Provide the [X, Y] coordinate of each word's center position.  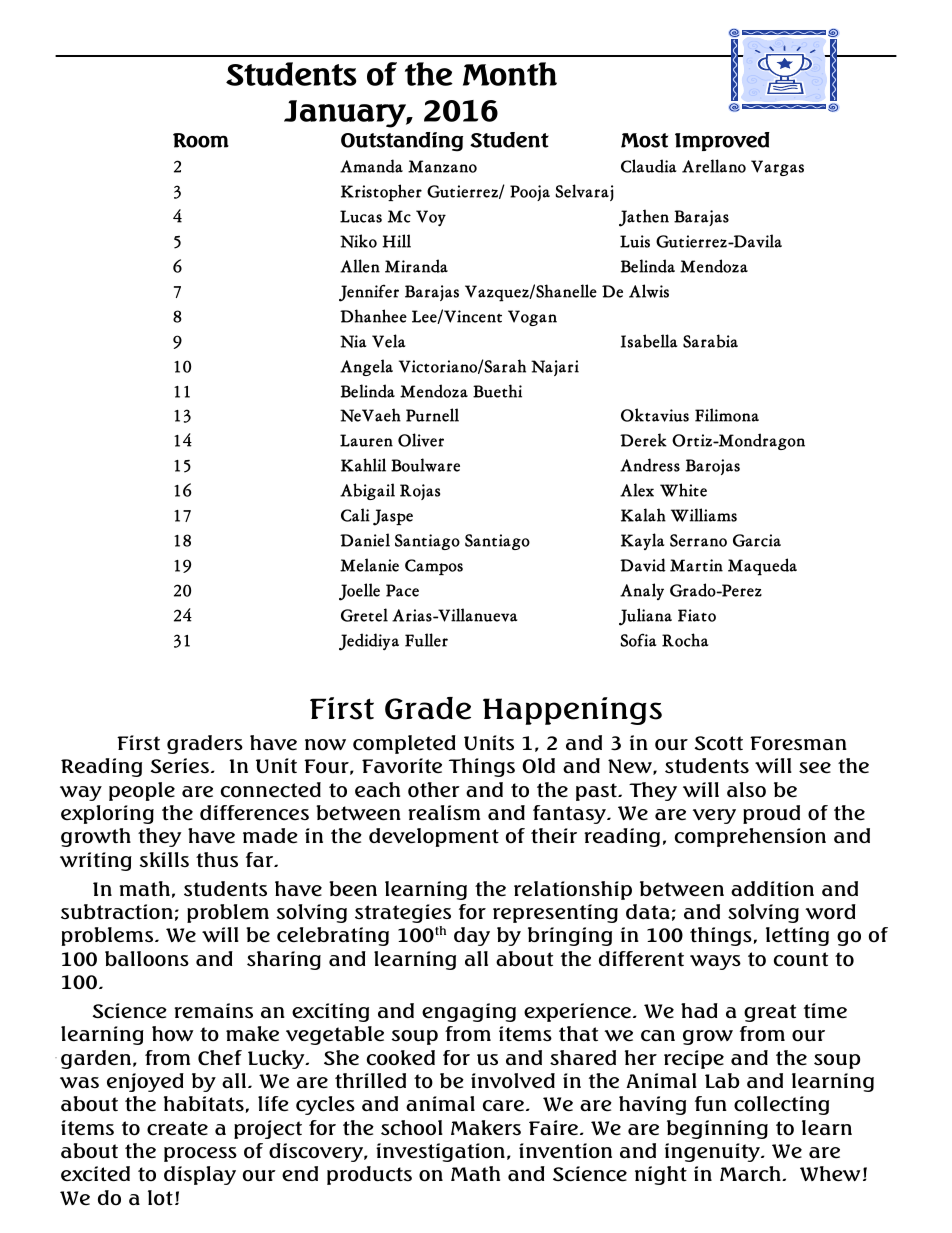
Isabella [649, 341]
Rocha [685, 640]
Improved [722, 141]
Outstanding [402, 142]
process [200, 1154]
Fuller [426, 640]
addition [772, 889]
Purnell [432, 415]
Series [180, 766]
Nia [353, 341]
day [472, 936]
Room [201, 140]
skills [164, 859]
